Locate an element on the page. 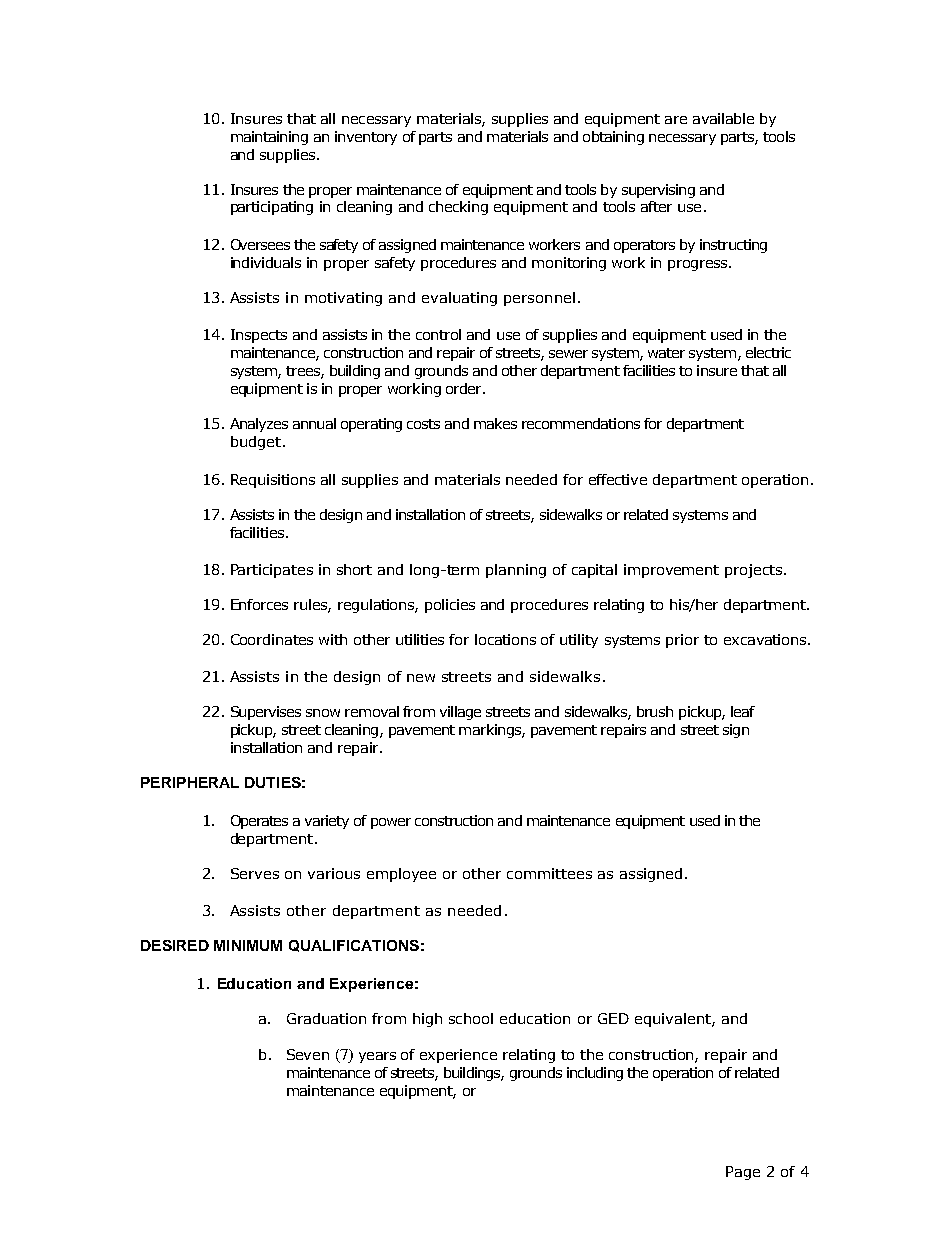 Image resolution: width=952 pixels, height=1233 pixels. checking is located at coordinates (458, 208).
